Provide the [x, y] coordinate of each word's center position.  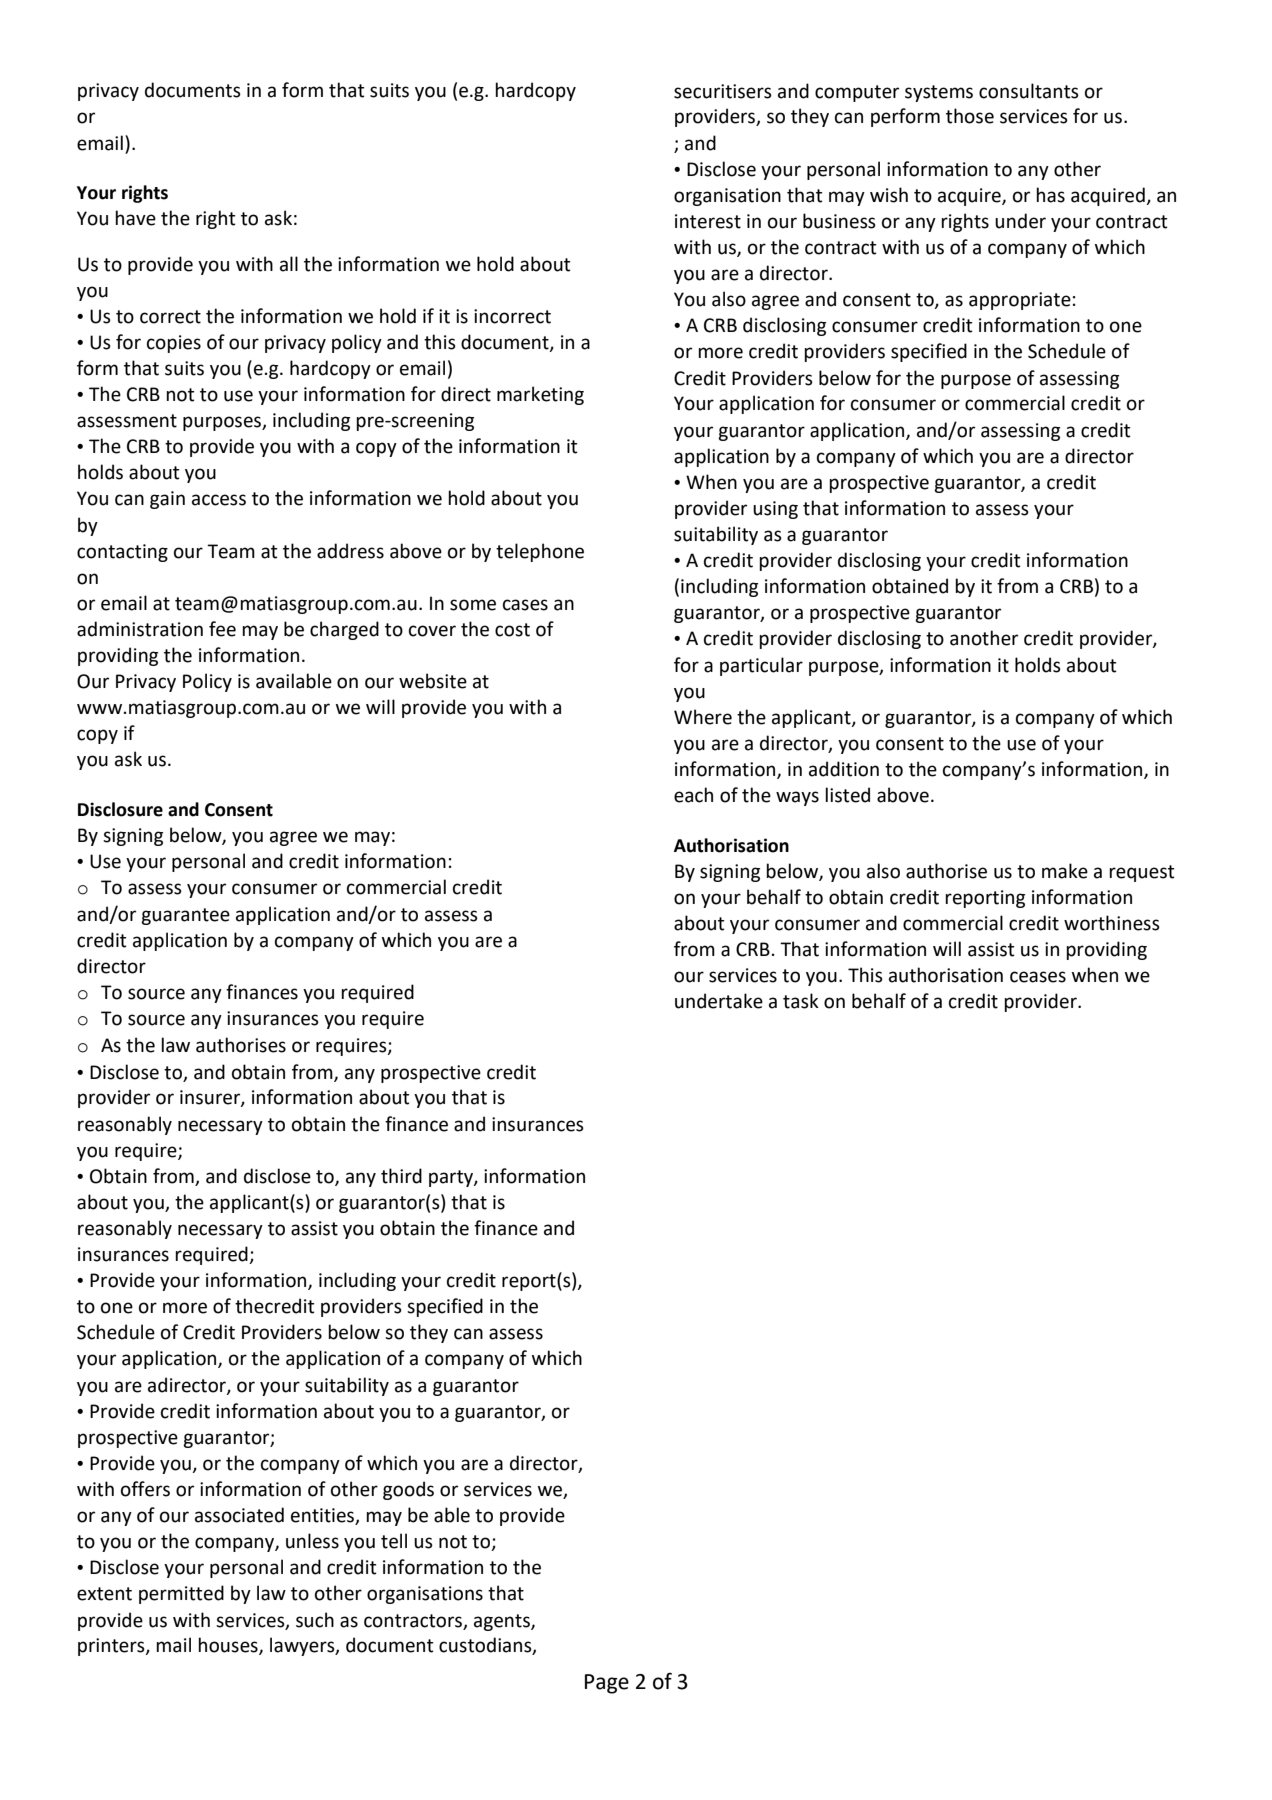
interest [708, 221]
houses [229, 1646]
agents [503, 1622]
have [135, 218]
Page [607, 1684]
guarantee [185, 916]
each [693, 795]
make [1065, 871]
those [970, 116]
